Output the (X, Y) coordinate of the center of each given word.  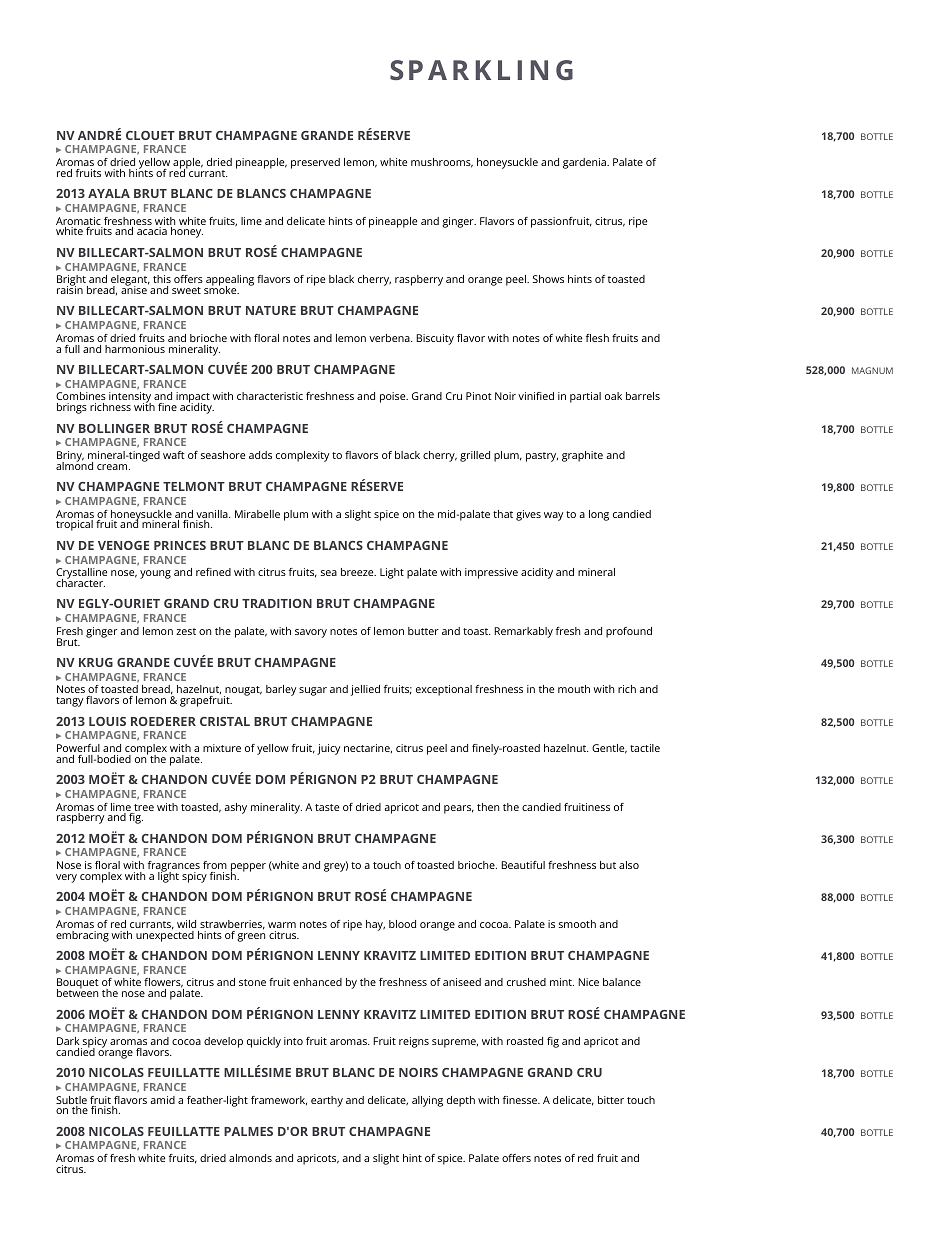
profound (629, 632)
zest (186, 631)
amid (162, 1100)
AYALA (109, 193)
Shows (548, 279)
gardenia (585, 163)
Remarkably (523, 632)
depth (461, 1101)
